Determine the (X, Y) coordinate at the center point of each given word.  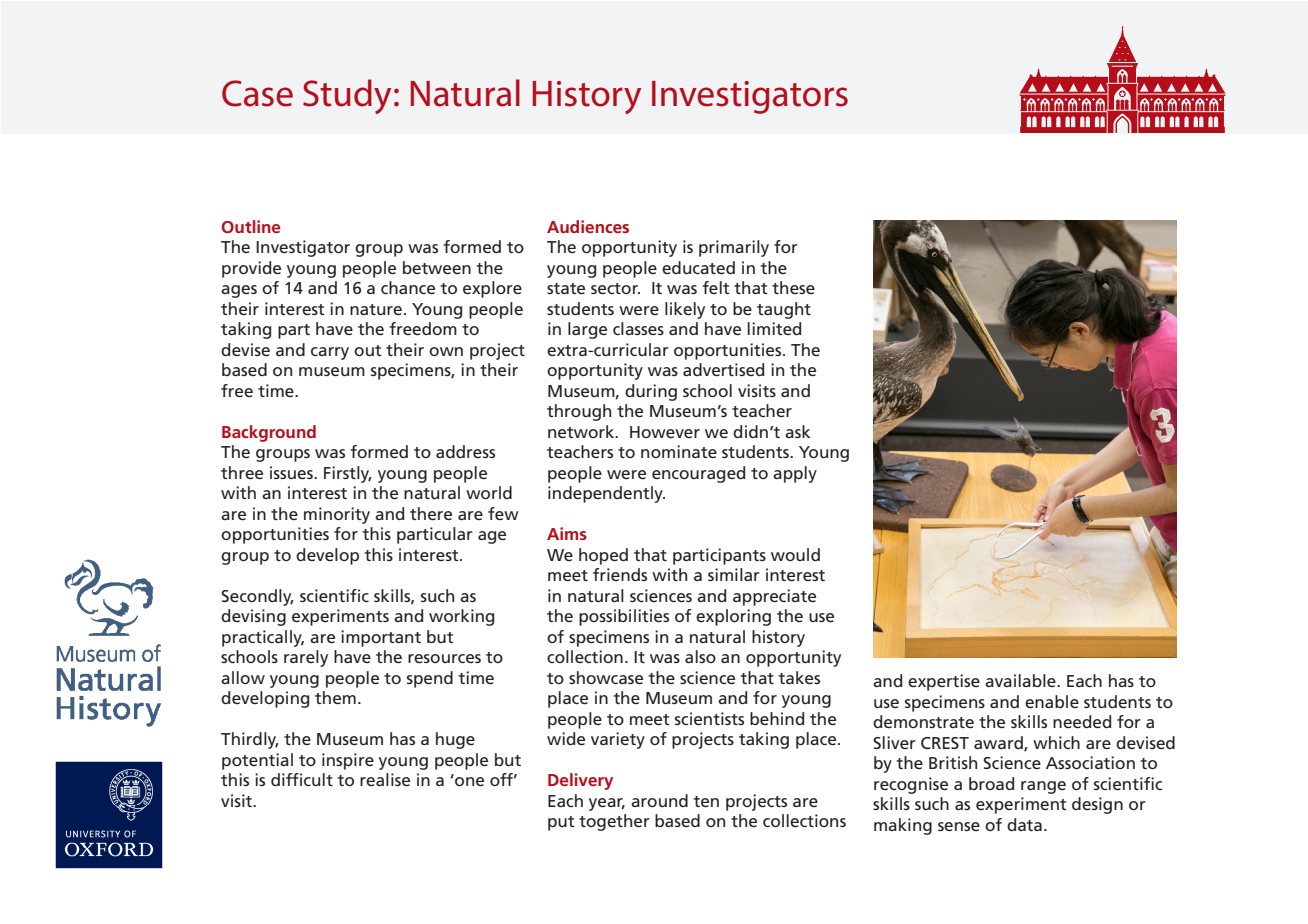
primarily (734, 248)
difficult (302, 779)
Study (347, 96)
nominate (679, 451)
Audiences (588, 226)
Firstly (348, 474)
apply (795, 474)
